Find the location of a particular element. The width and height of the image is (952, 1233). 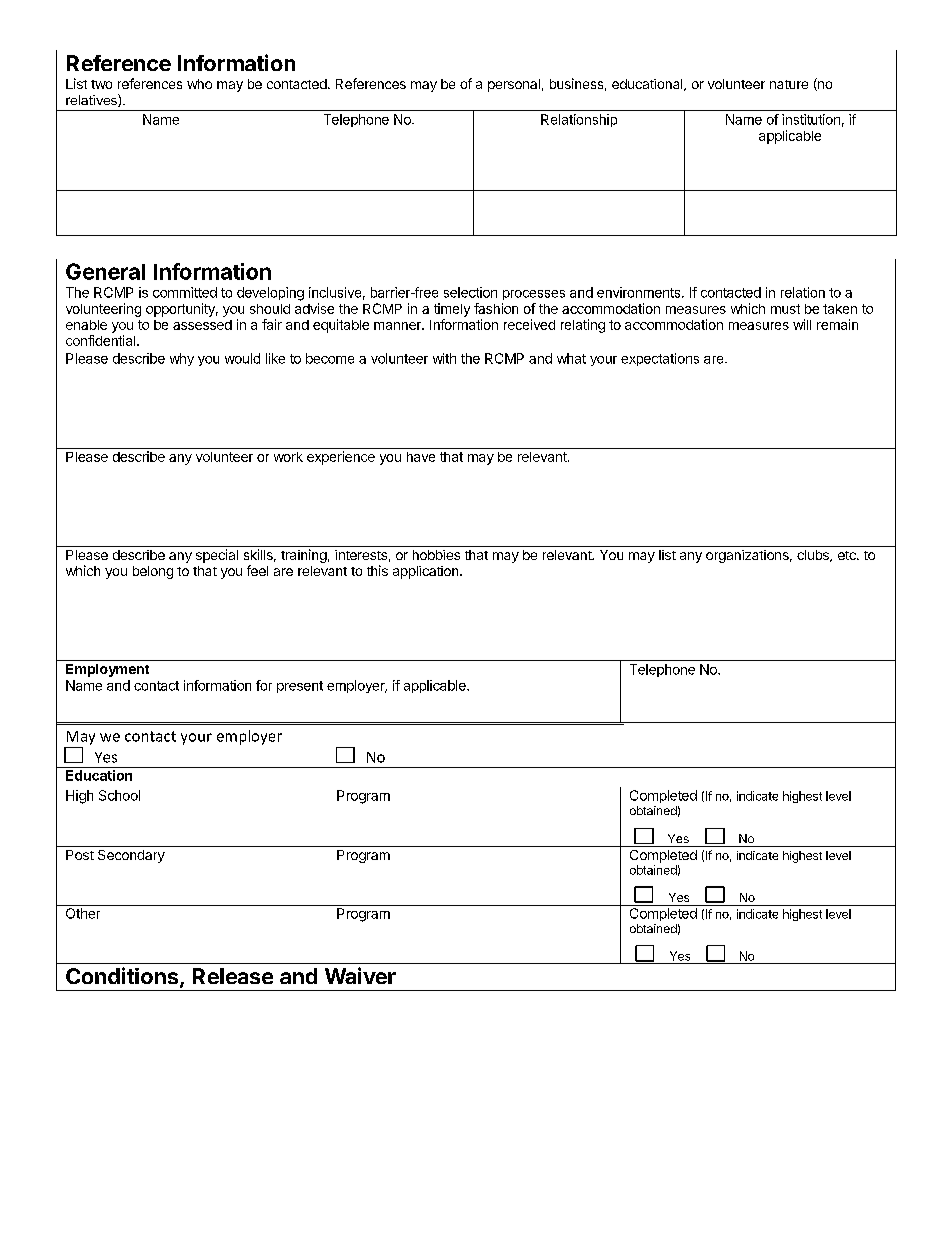

clubs is located at coordinates (814, 556).
